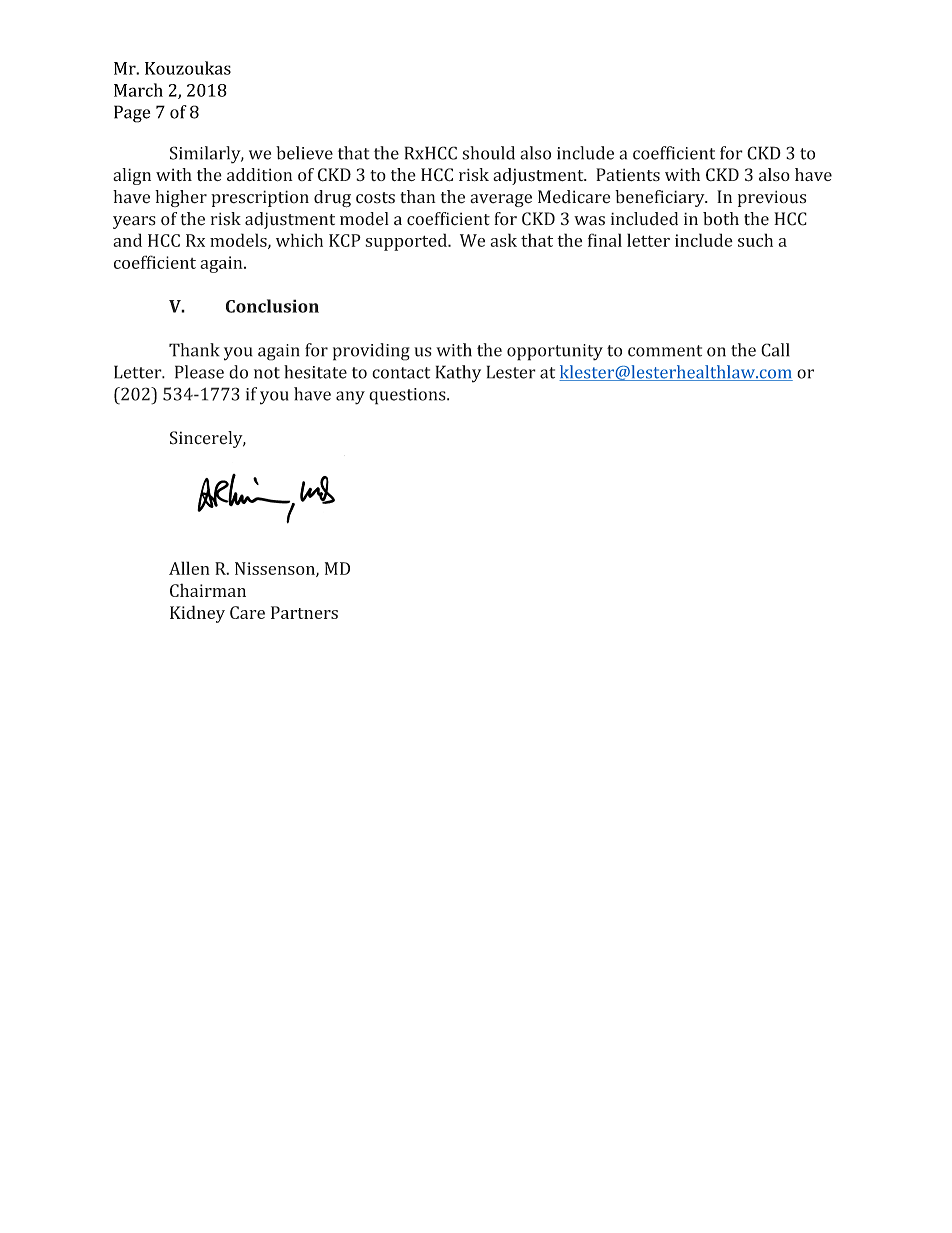  Describe the element at coordinates (775, 350) in the image. I see `Call` at that location.
